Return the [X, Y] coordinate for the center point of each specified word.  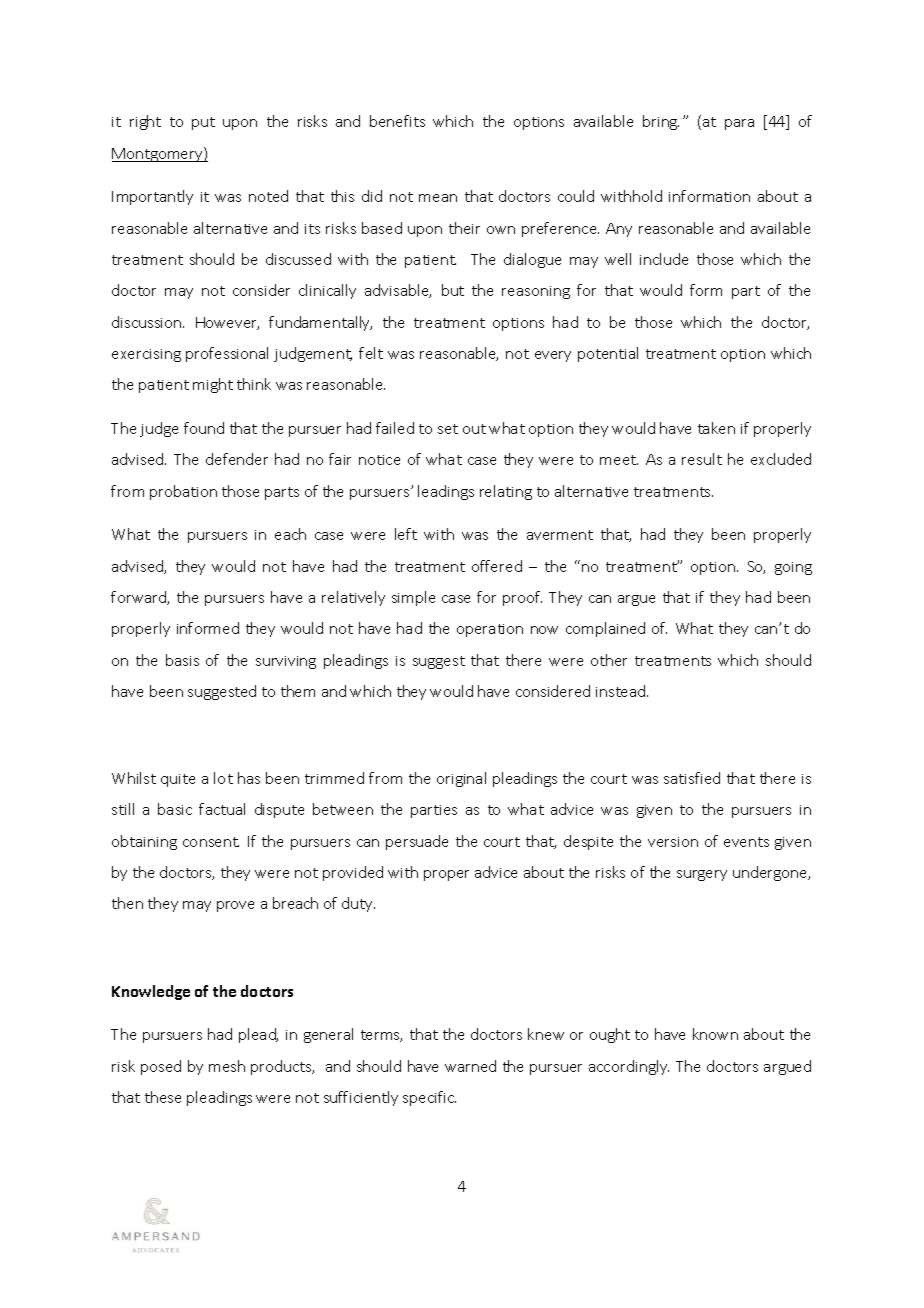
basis [182, 660]
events [746, 842]
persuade [417, 842]
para [739, 124]
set [448, 429]
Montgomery [158, 154]
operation [490, 630]
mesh [227, 1066]
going [793, 568]
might [213, 385]
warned [470, 1066]
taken [716, 428]
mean [438, 198]
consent [211, 842]
